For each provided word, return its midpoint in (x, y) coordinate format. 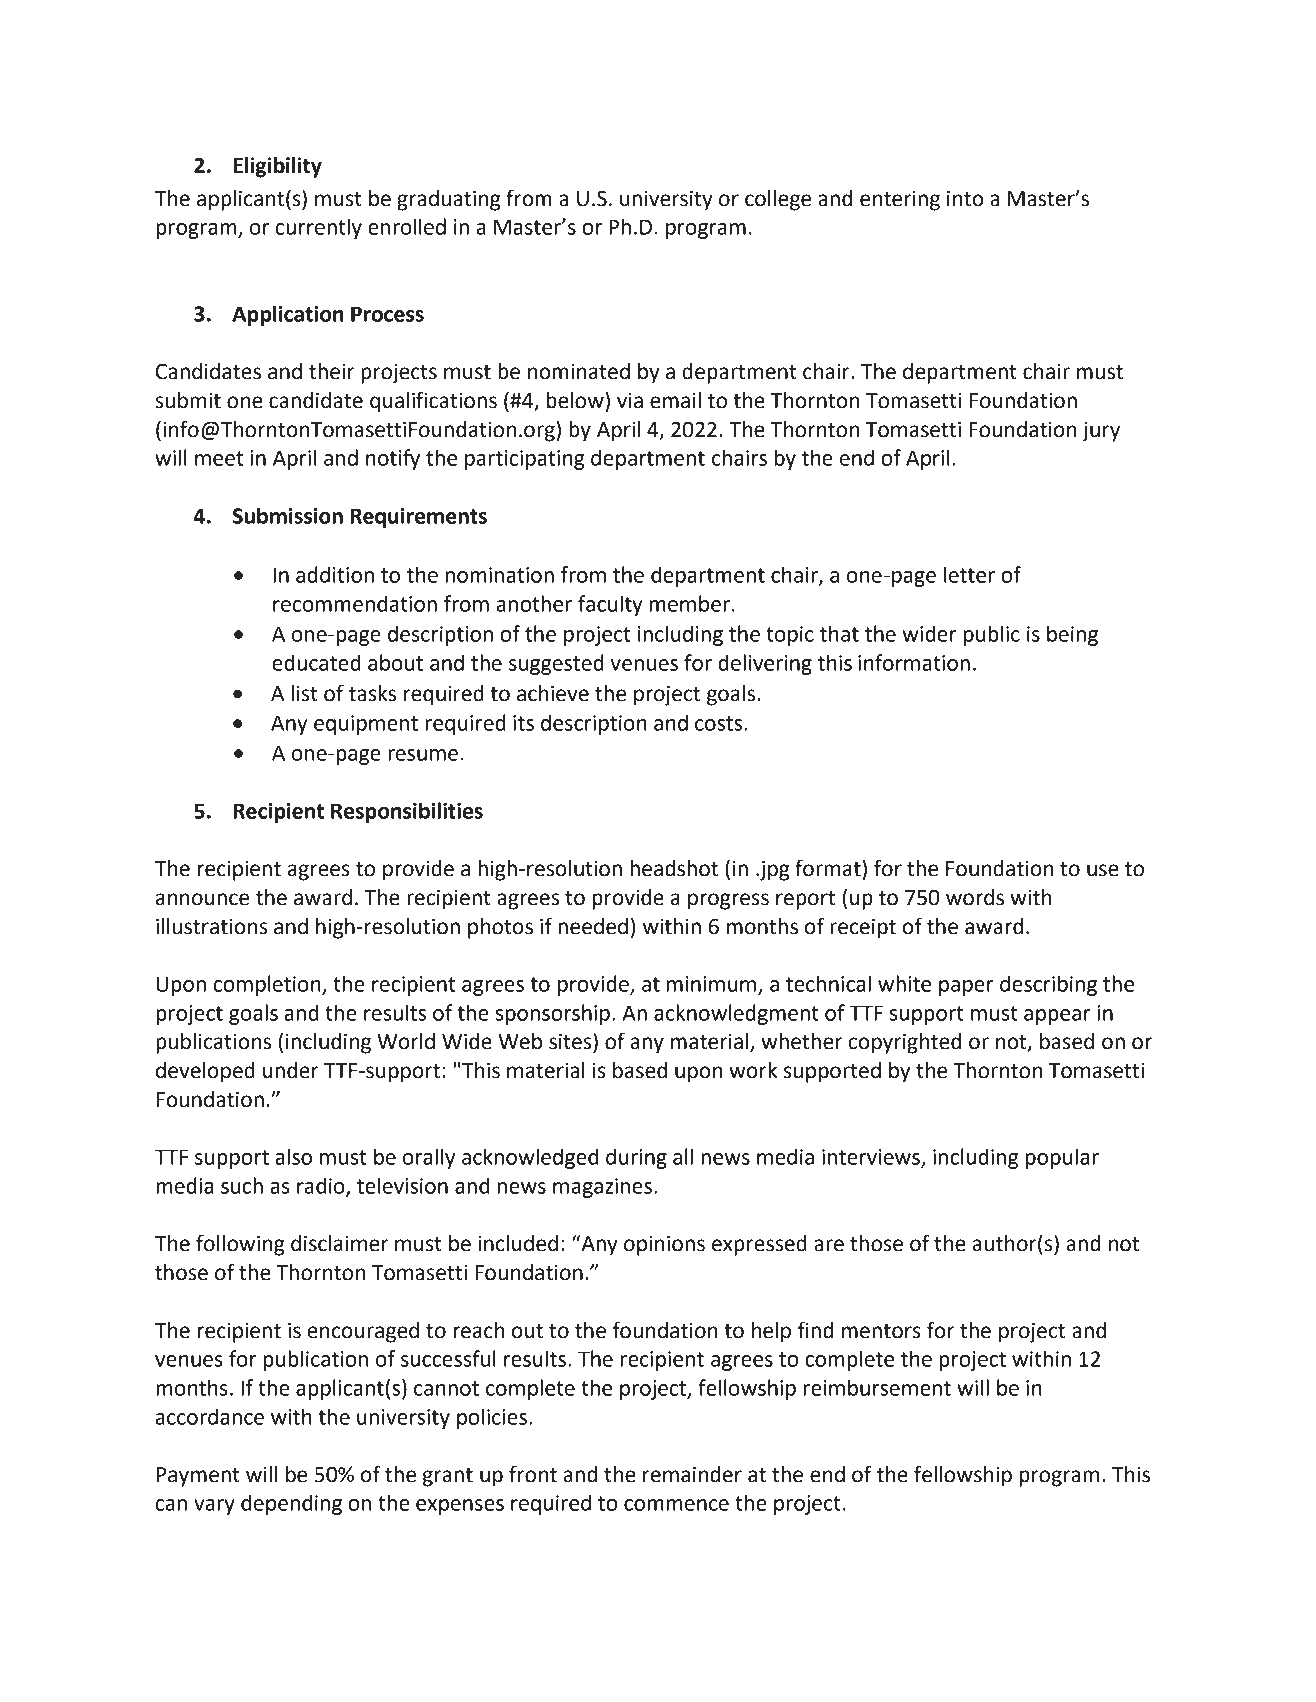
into (965, 199)
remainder (692, 1474)
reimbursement (877, 1387)
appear (1057, 1017)
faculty (610, 605)
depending (291, 1504)
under (291, 1070)
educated (316, 662)
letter (969, 574)
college (778, 200)
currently (319, 228)
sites (571, 1041)
